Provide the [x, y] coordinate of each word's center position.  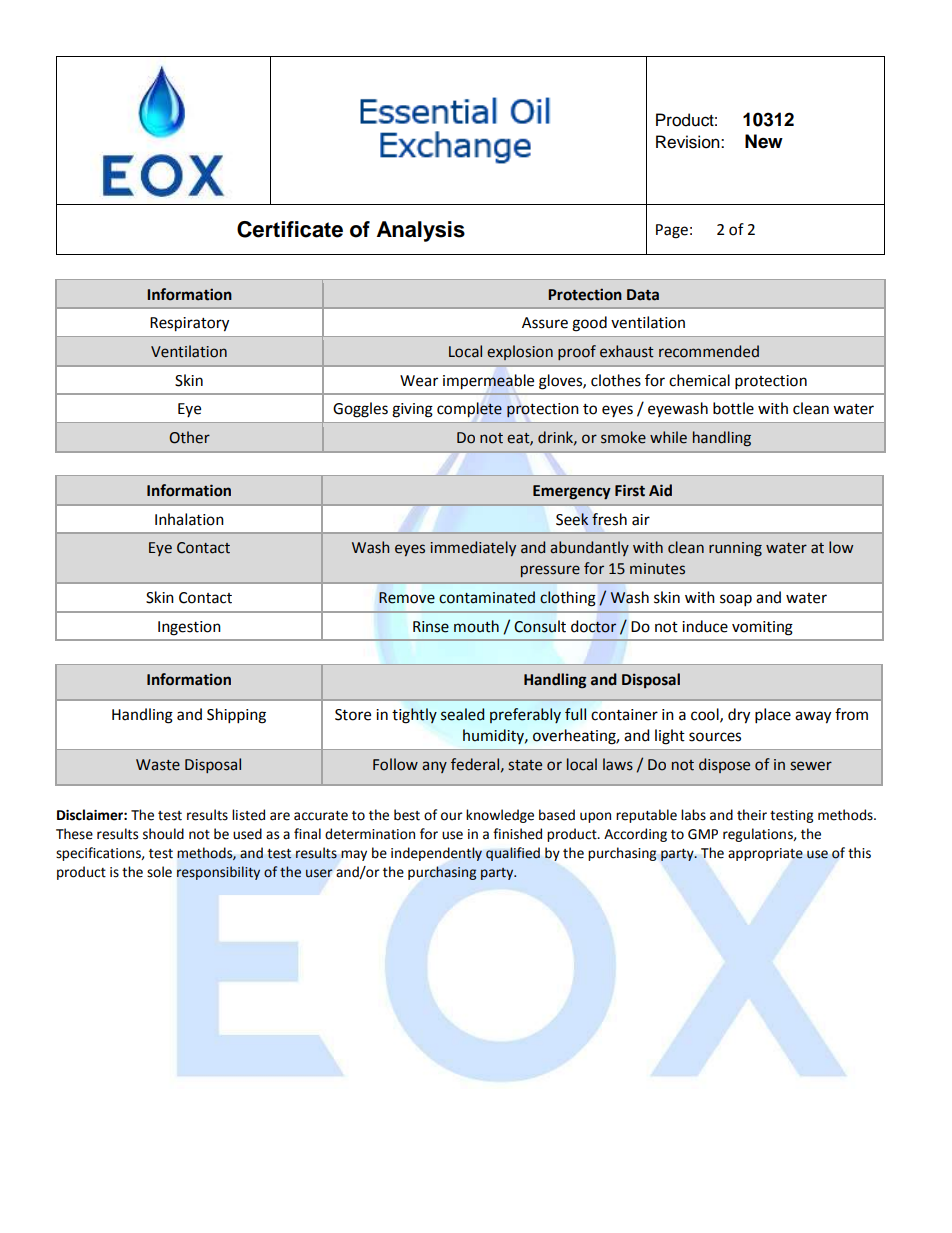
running [735, 549]
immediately [473, 548]
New [764, 141]
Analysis [421, 231]
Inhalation [189, 519]
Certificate [290, 229]
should [163, 834]
